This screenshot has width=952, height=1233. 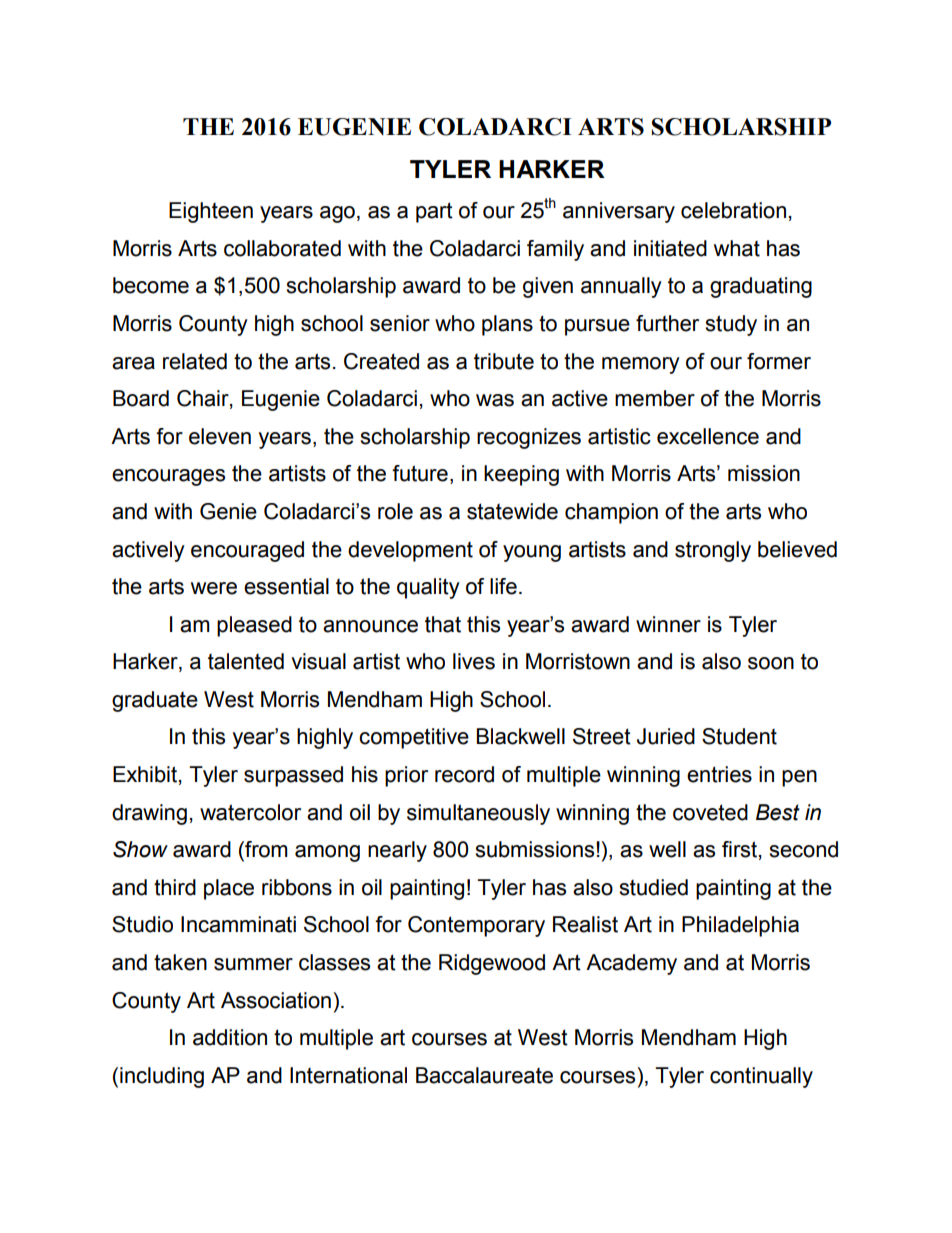 I want to click on what, so click(x=737, y=248).
